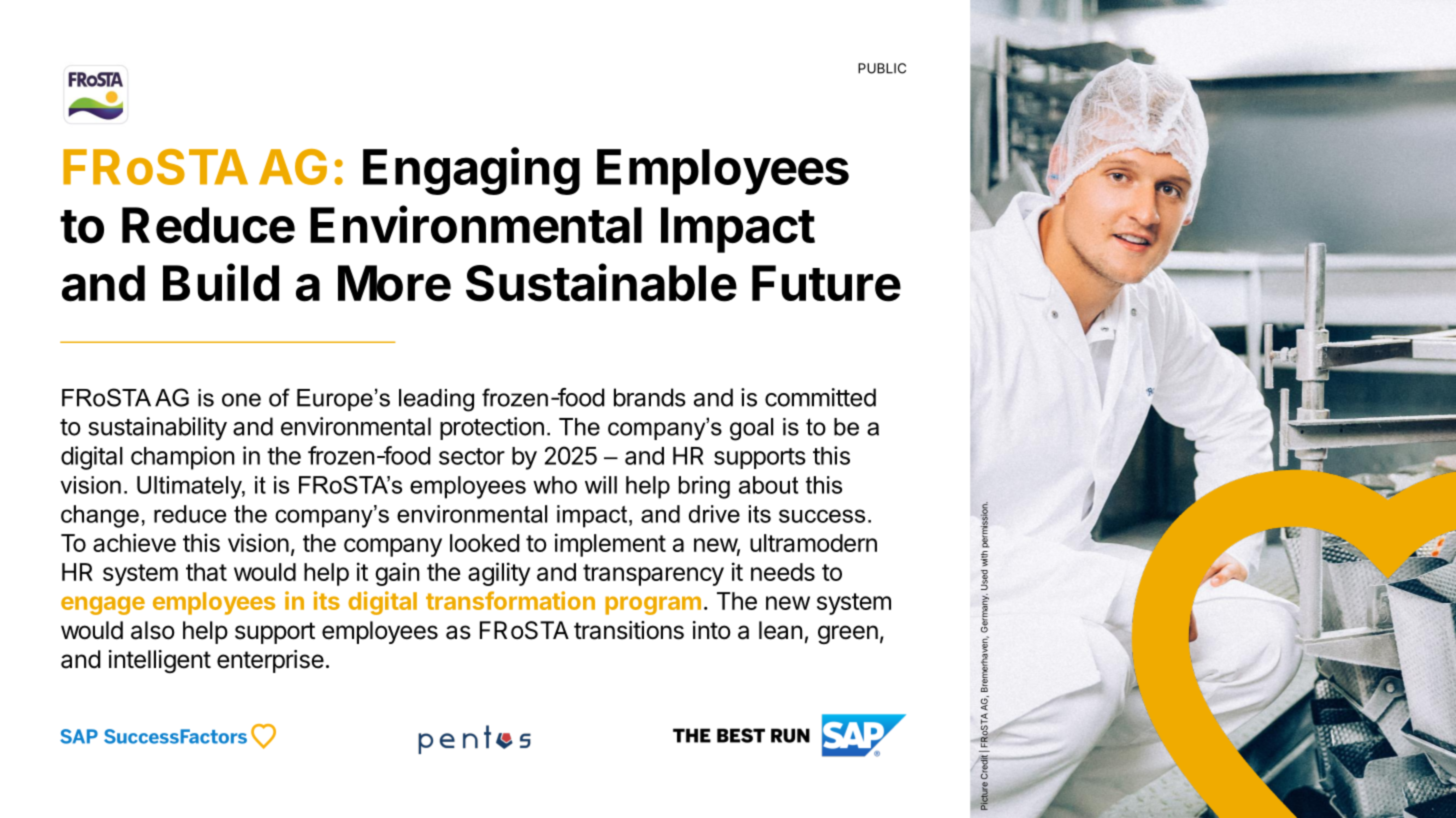  I want to click on sector, so click(472, 456).
